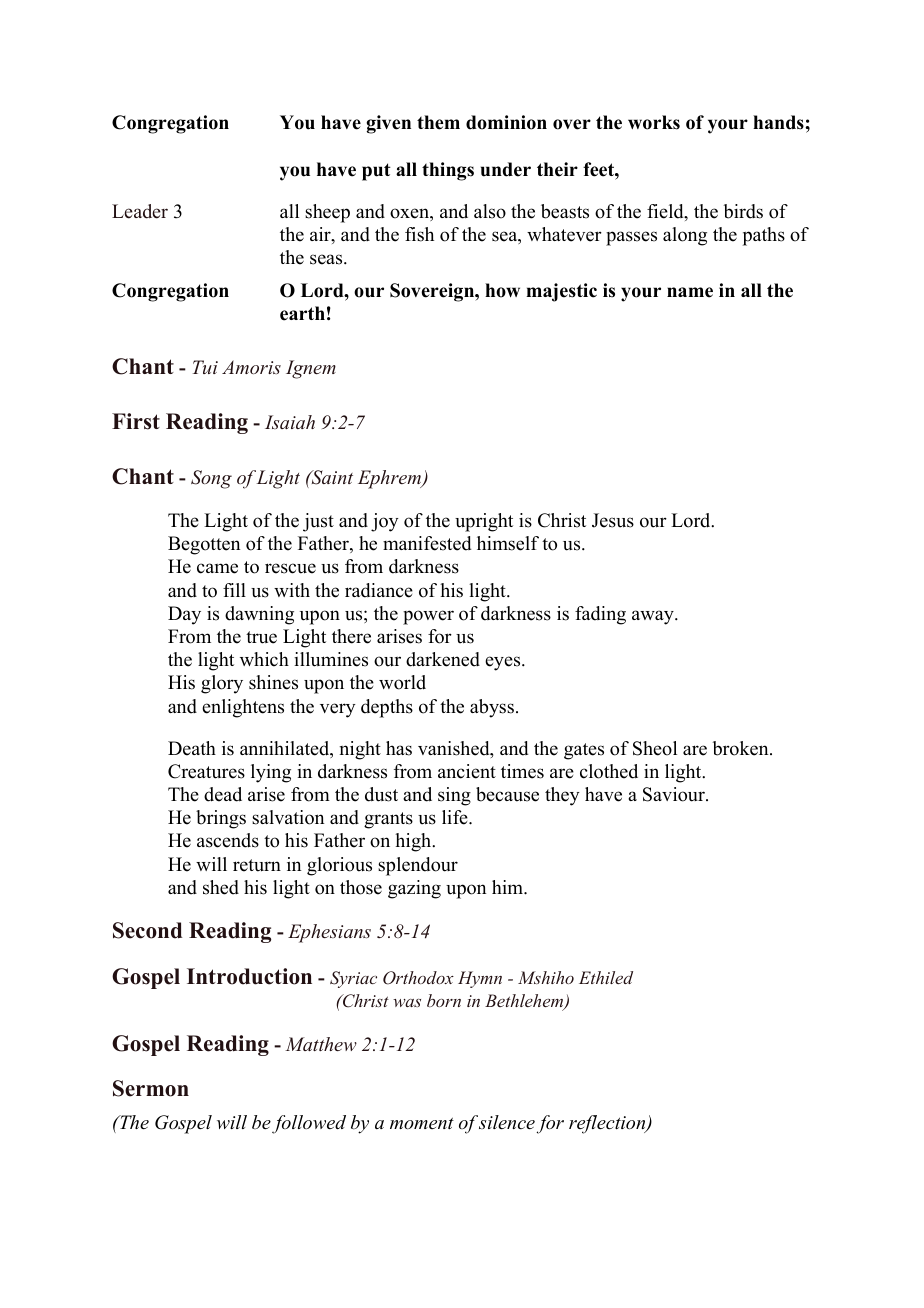 The image size is (924, 1308). What do you see at coordinates (448, 171) in the document?
I see `things` at bounding box center [448, 171].
